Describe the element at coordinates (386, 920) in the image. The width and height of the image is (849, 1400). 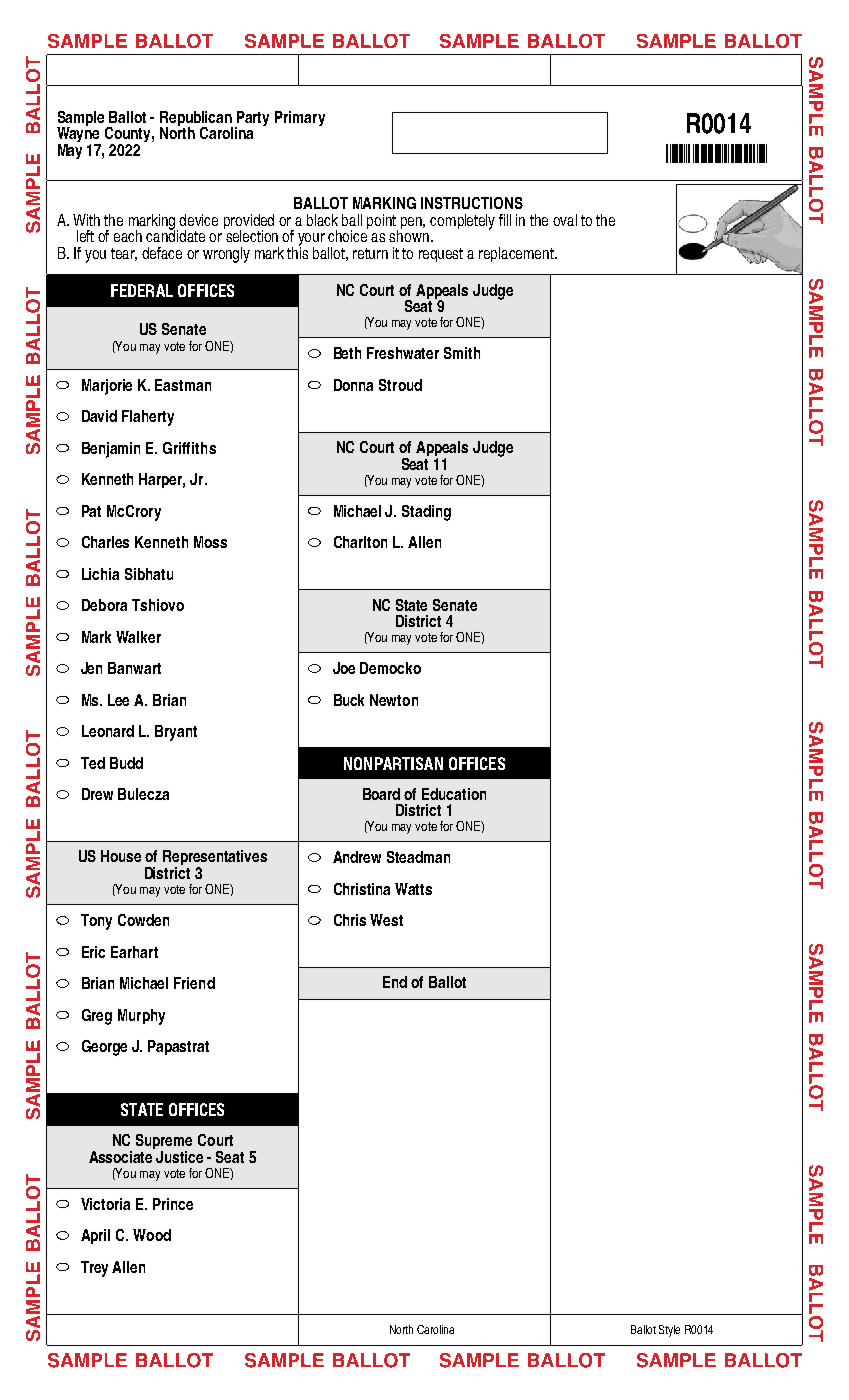
I see `West` at that location.
